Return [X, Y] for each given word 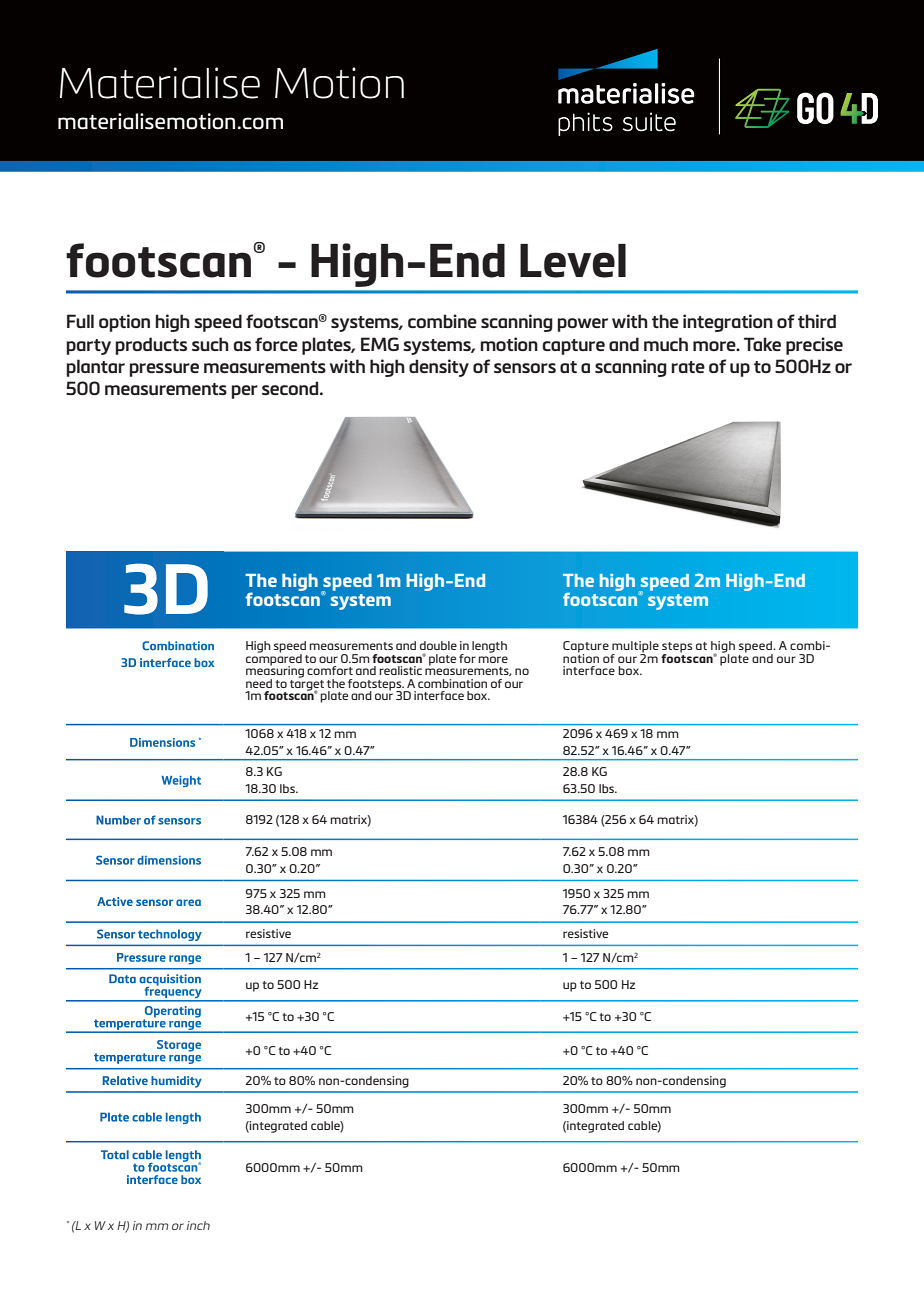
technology [170, 935]
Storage [179, 1046]
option [124, 323]
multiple [635, 648]
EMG [380, 344]
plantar [95, 368]
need [259, 683]
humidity [176, 1082]
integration [728, 323]
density [439, 368]
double [438, 645]
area [188, 902]
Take [762, 344]
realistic [400, 670]
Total [115, 1154]
